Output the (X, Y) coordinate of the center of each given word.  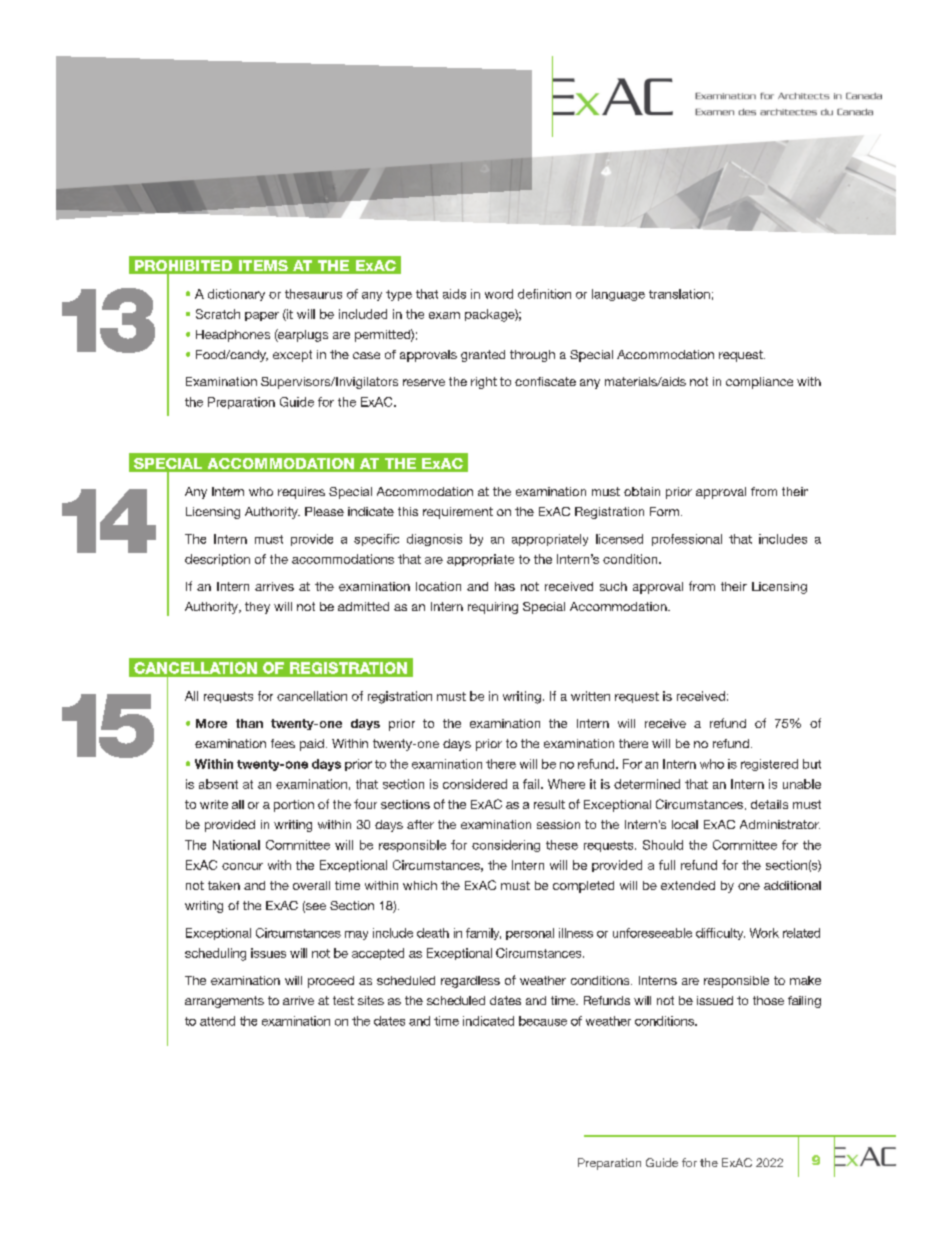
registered (769, 765)
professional (687, 540)
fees (283, 743)
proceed (331, 982)
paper (262, 316)
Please (324, 511)
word (499, 294)
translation (679, 294)
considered (475, 784)
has (505, 586)
